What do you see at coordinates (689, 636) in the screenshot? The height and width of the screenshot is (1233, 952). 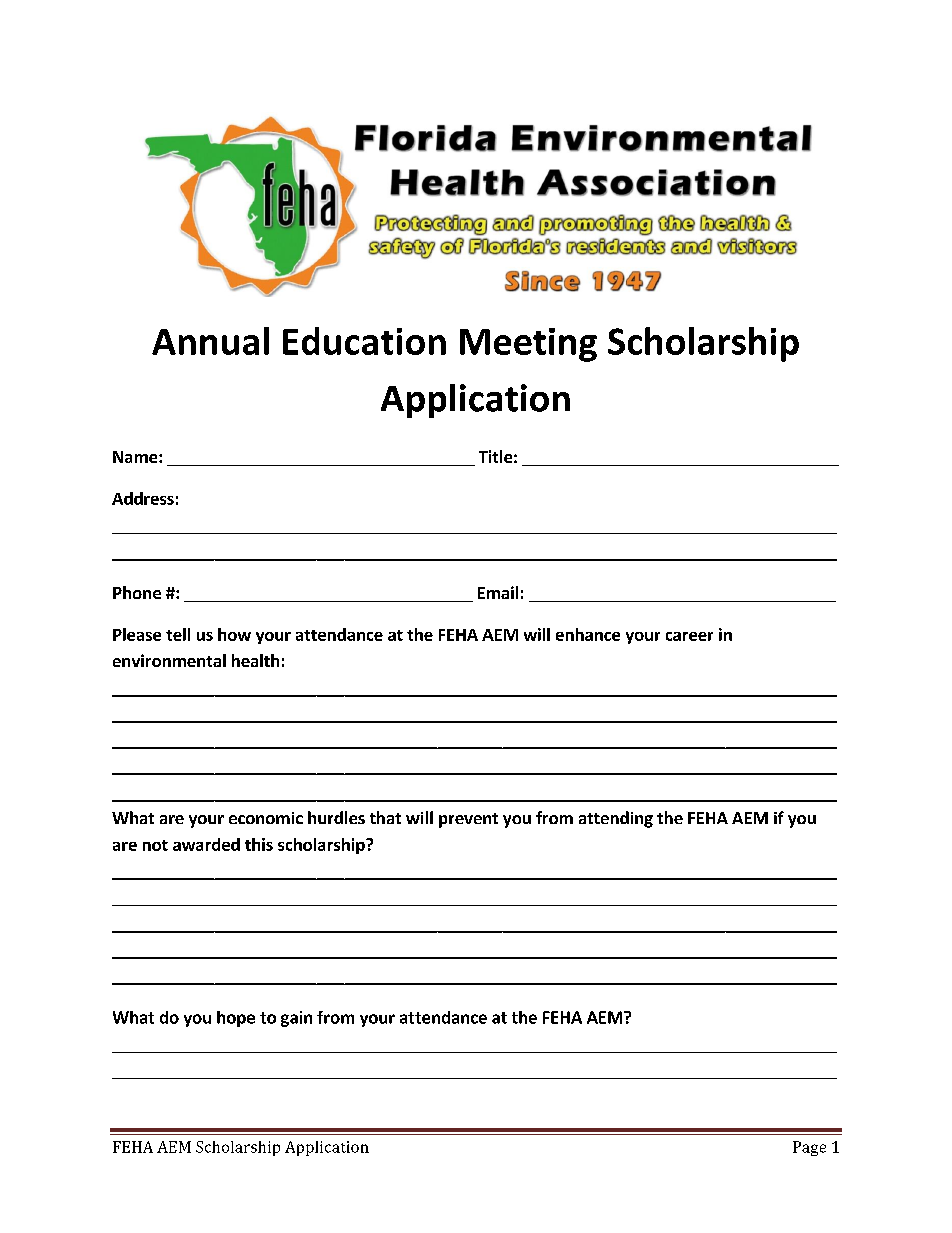 I see `career` at bounding box center [689, 636].
